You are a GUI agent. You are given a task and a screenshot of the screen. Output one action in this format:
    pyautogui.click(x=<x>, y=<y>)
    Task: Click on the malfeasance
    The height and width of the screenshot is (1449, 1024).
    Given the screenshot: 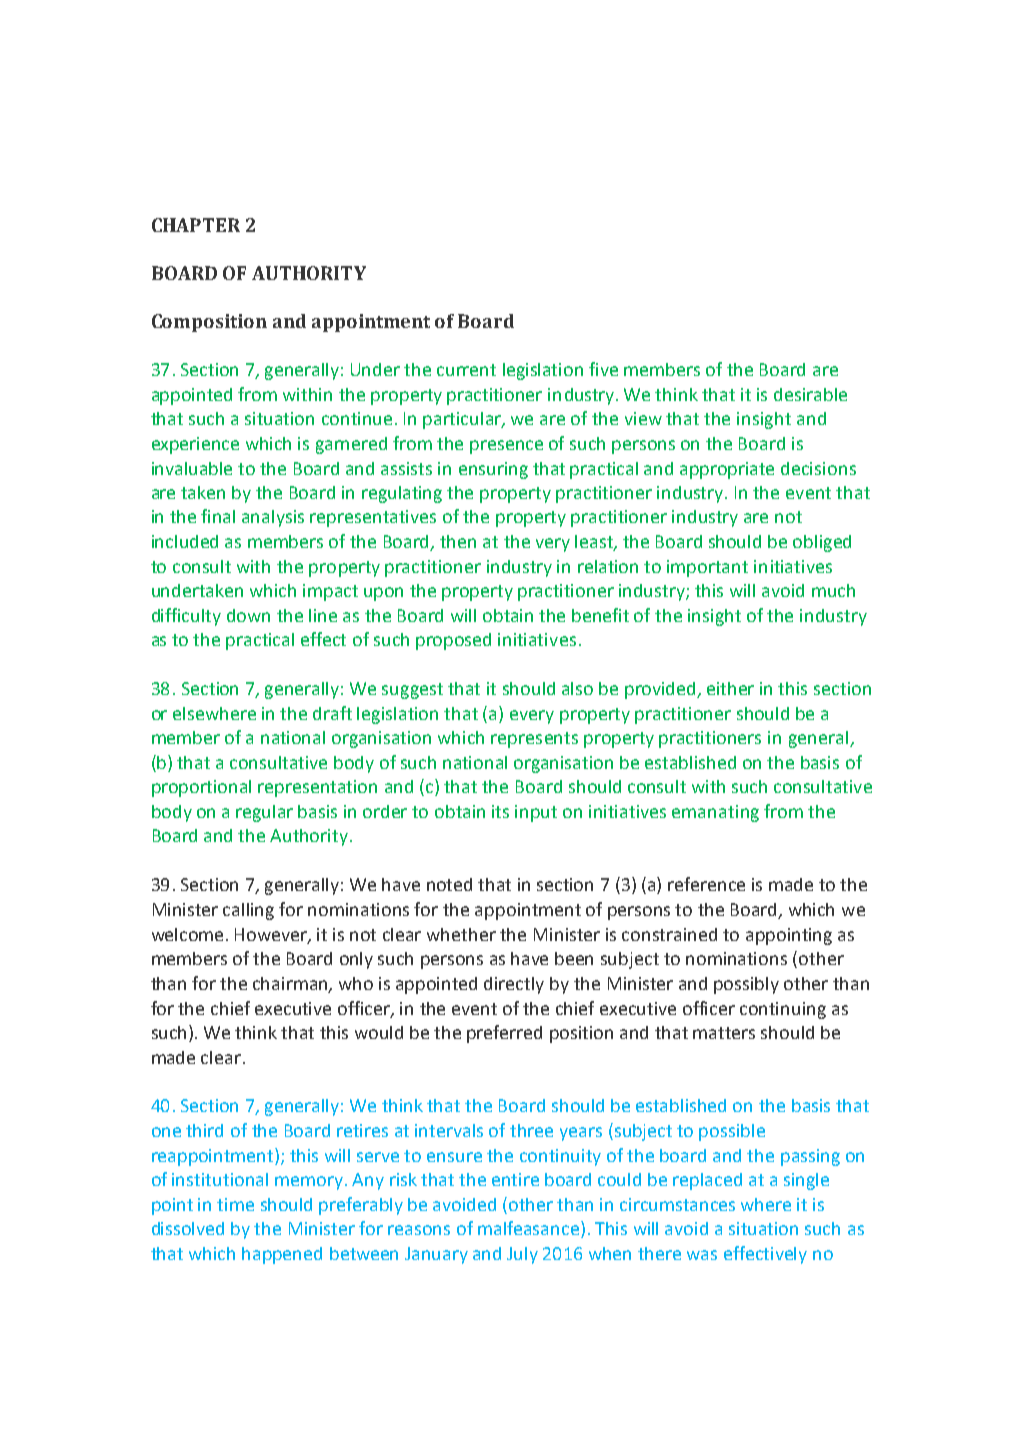 What is the action you would take?
    pyautogui.click(x=530, y=1229)
